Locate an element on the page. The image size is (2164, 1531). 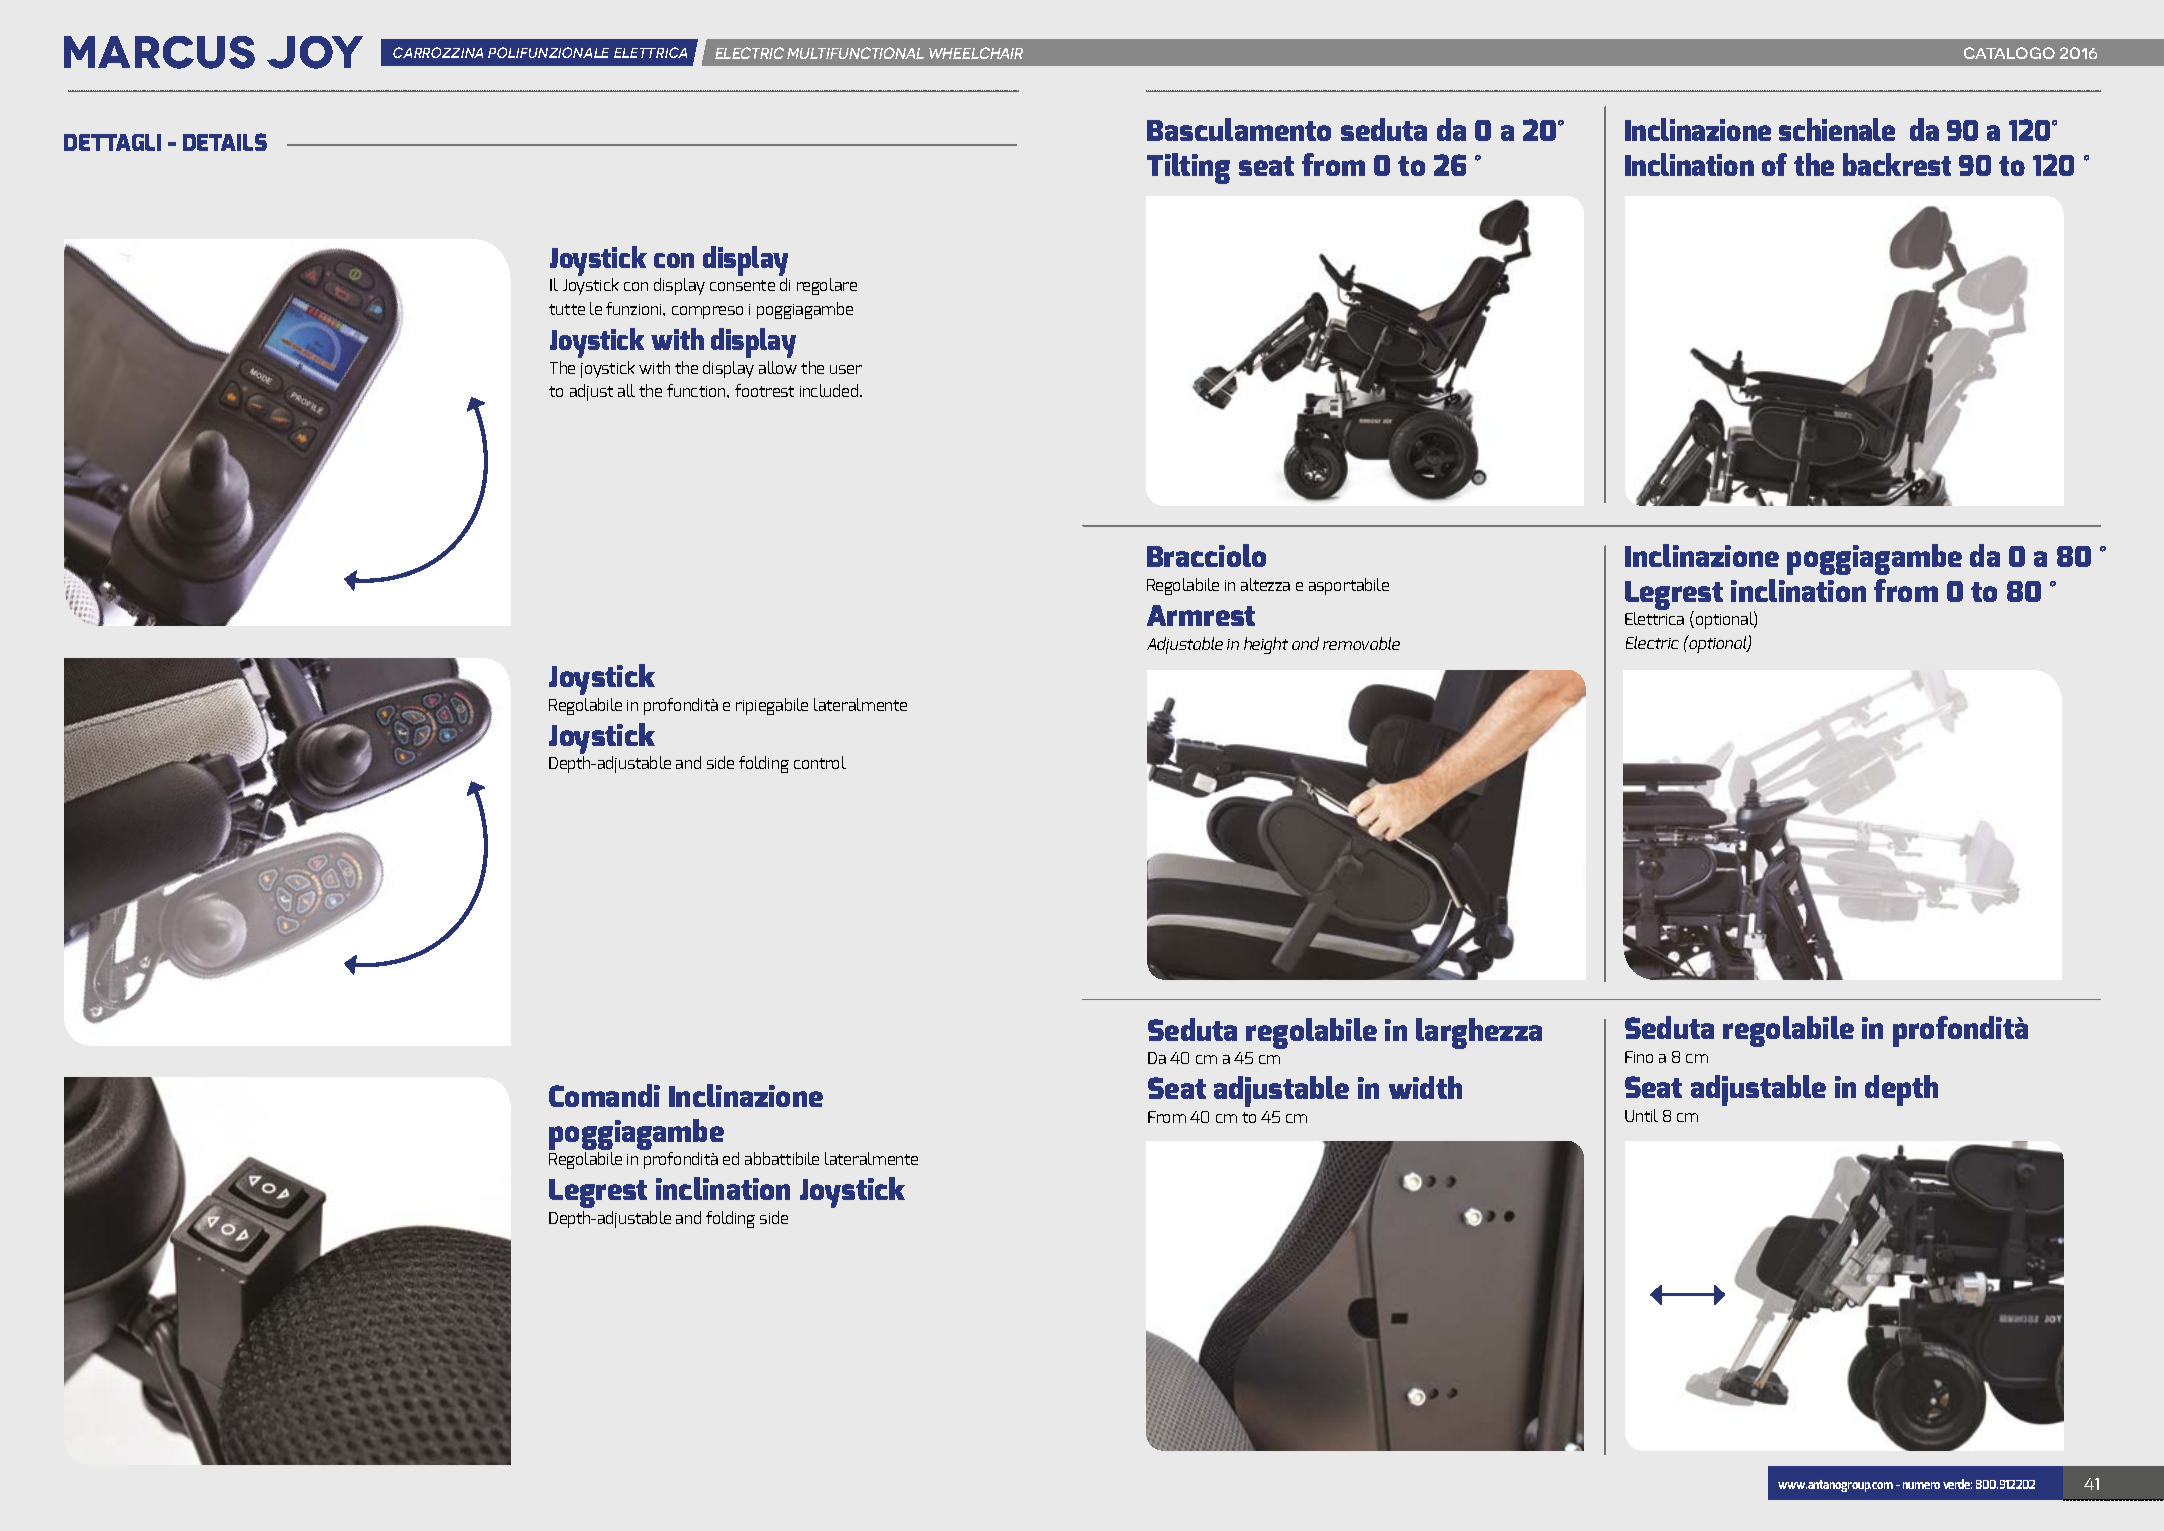
numero is located at coordinates (1921, 1485).
